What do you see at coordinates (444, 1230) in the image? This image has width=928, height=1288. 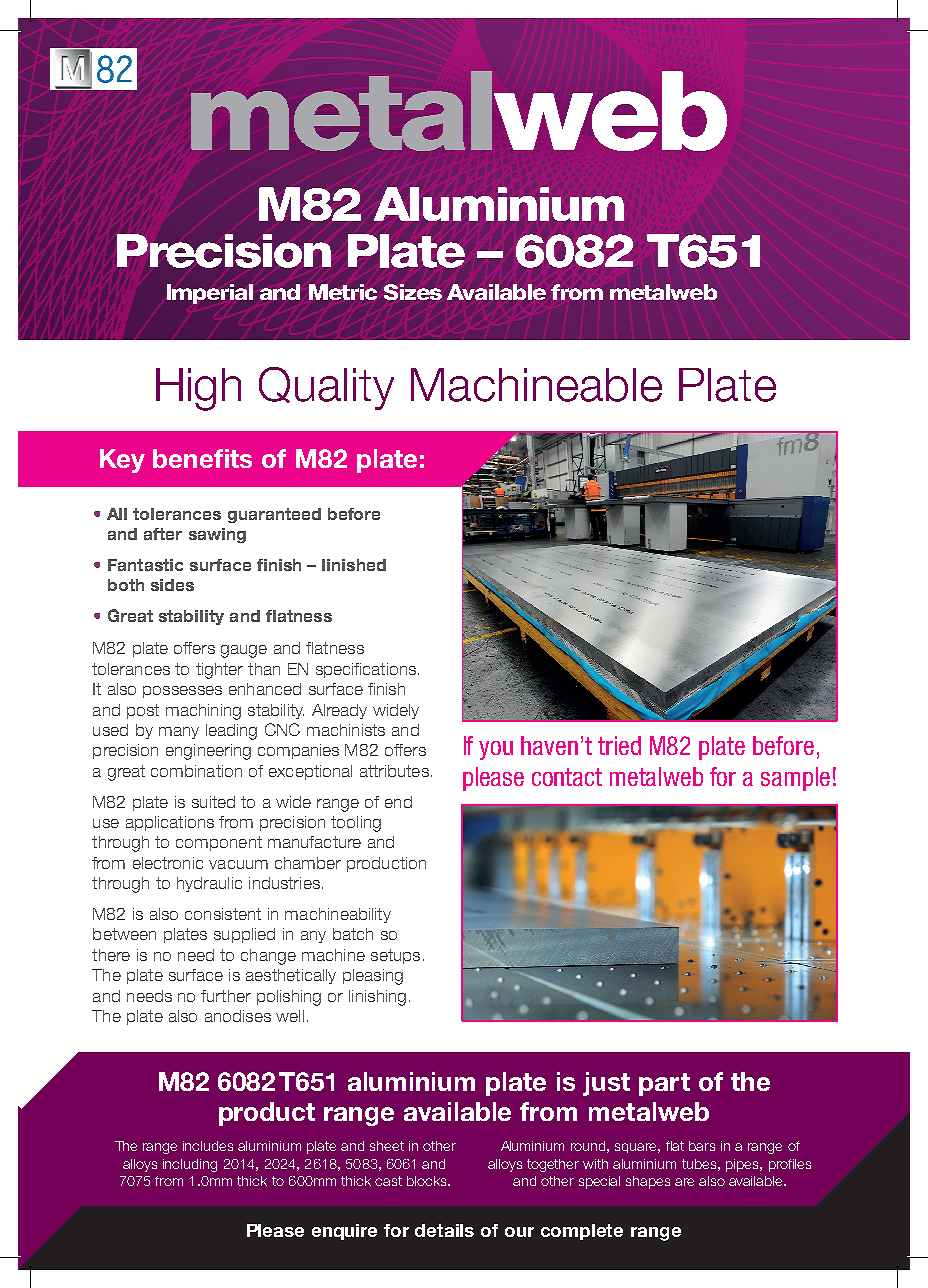 I see `details` at bounding box center [444, 1230].
